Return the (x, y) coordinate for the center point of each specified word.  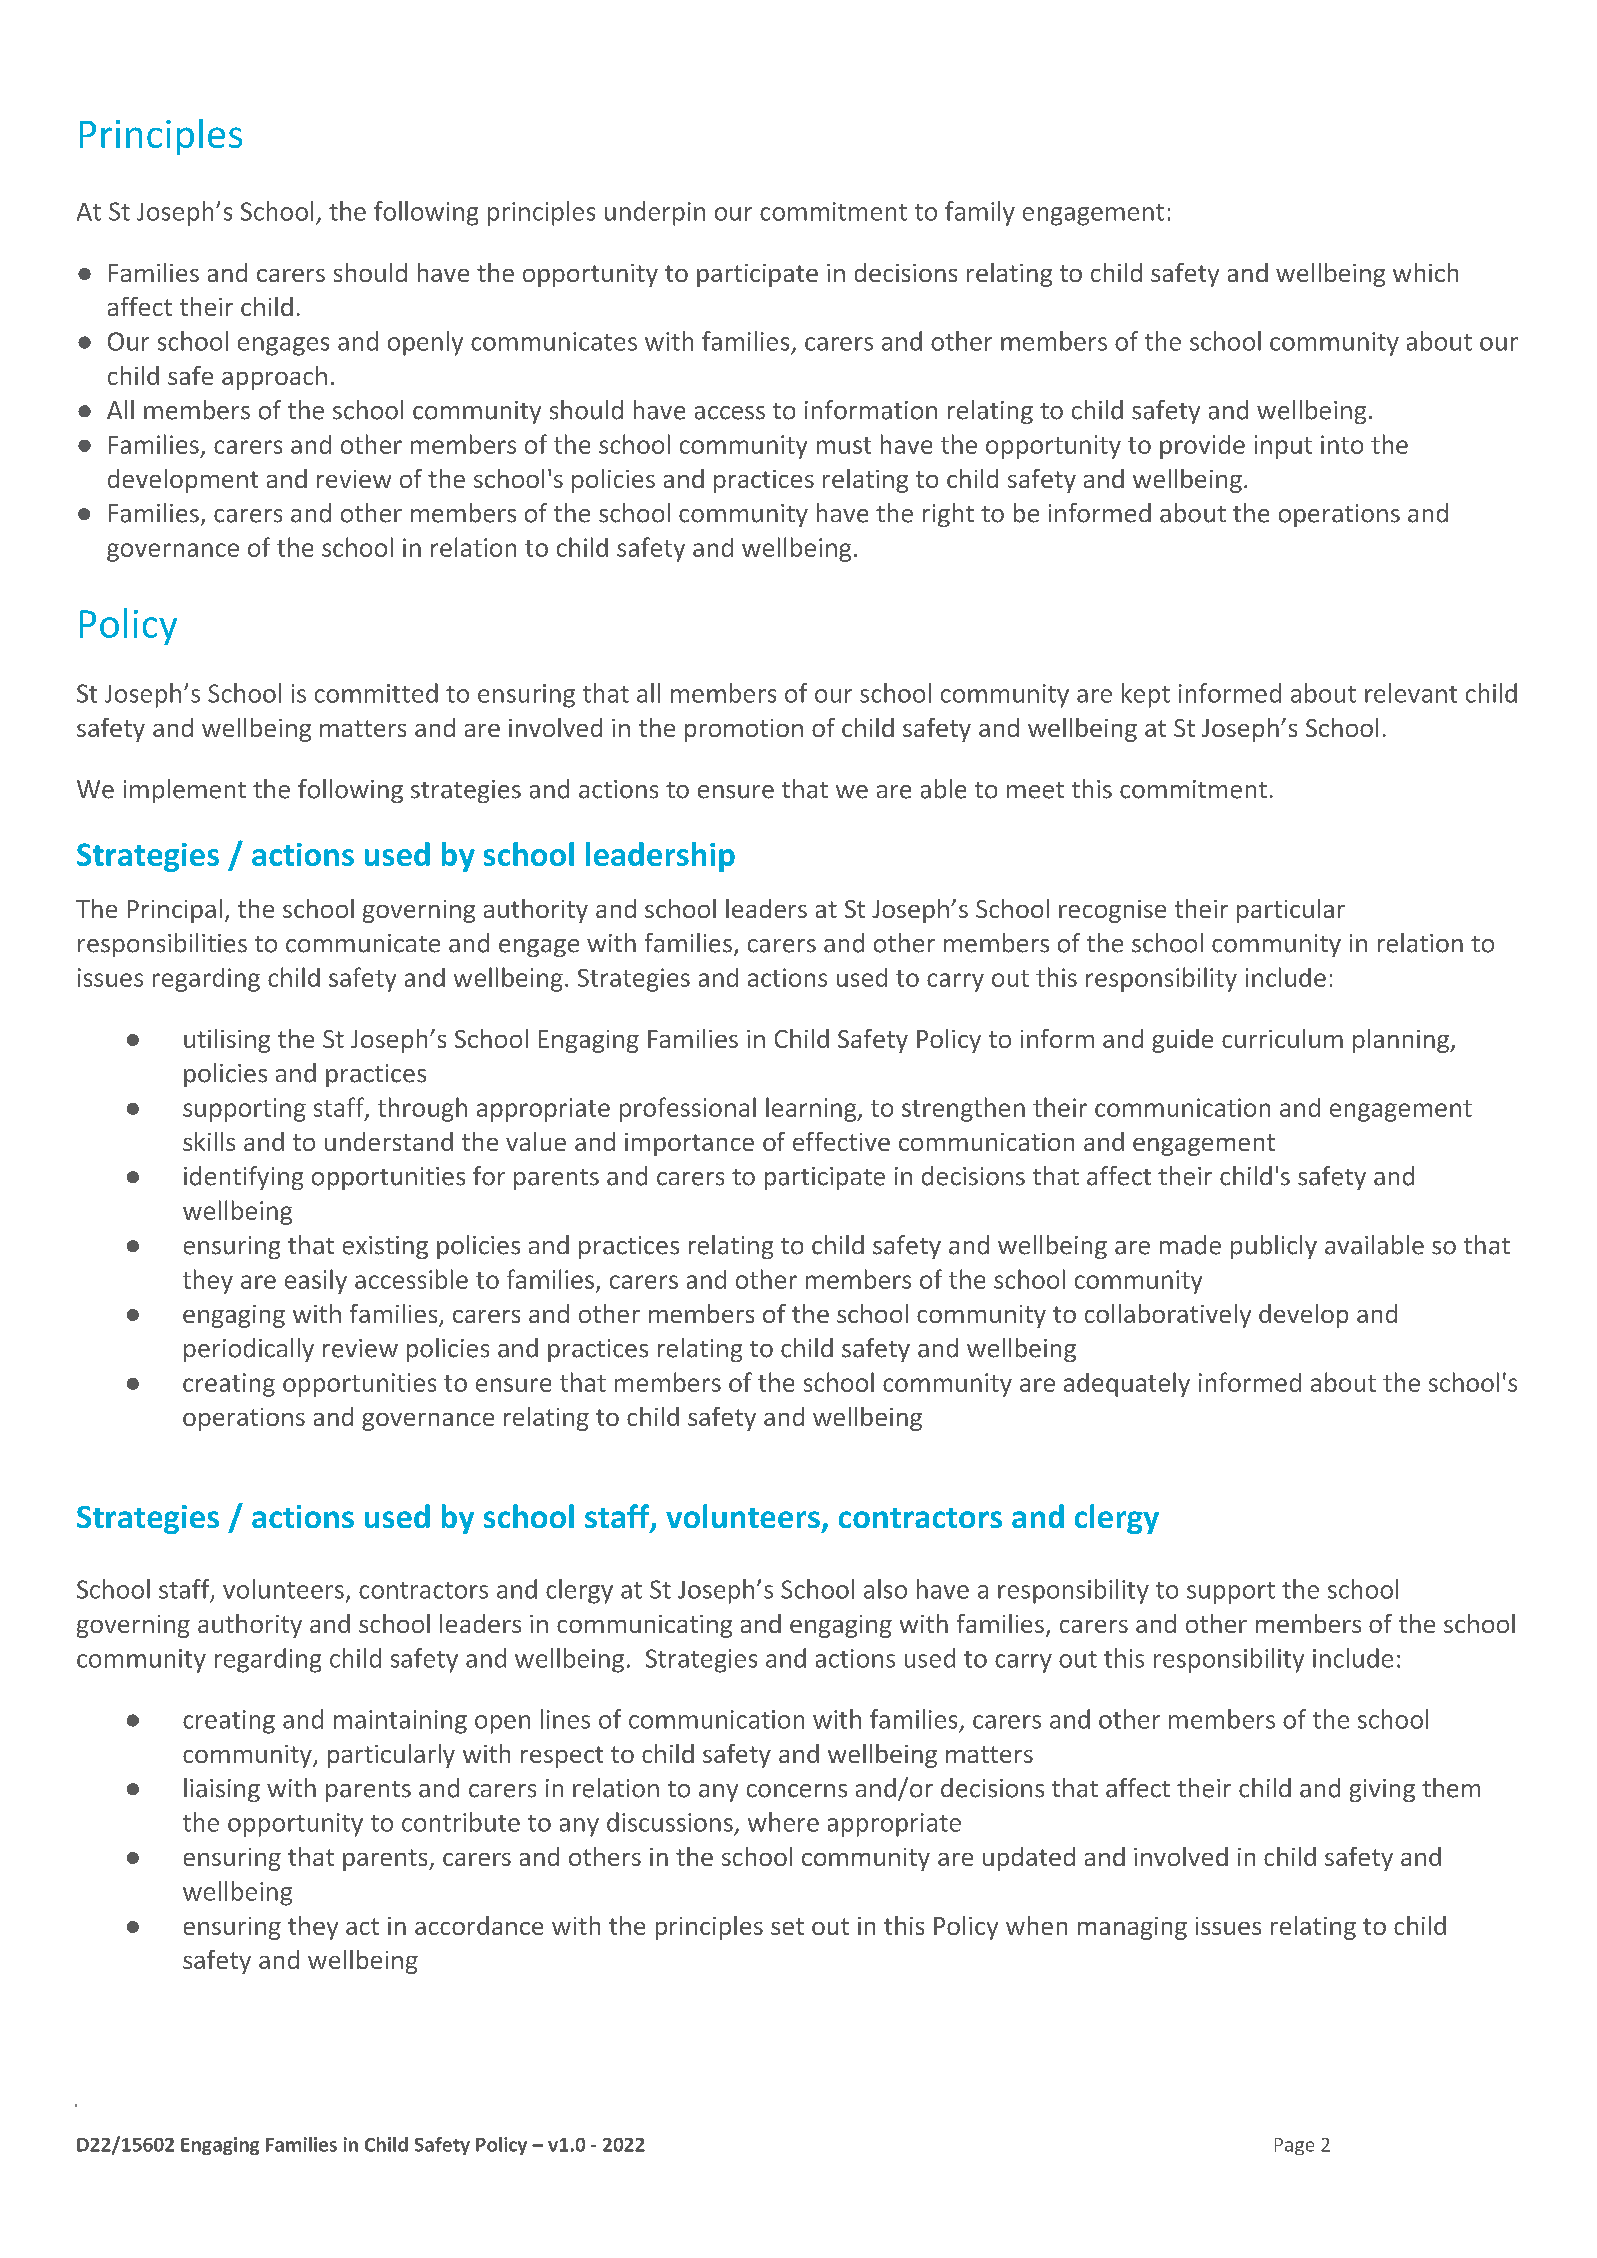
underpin (655, 213)
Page (1294, 2146)
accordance (479, 1925)
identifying (243, 1178)
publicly (1274, 1247)
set (787, 1926)
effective (841, 1141)
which (1425, 272)
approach (274, 378)
